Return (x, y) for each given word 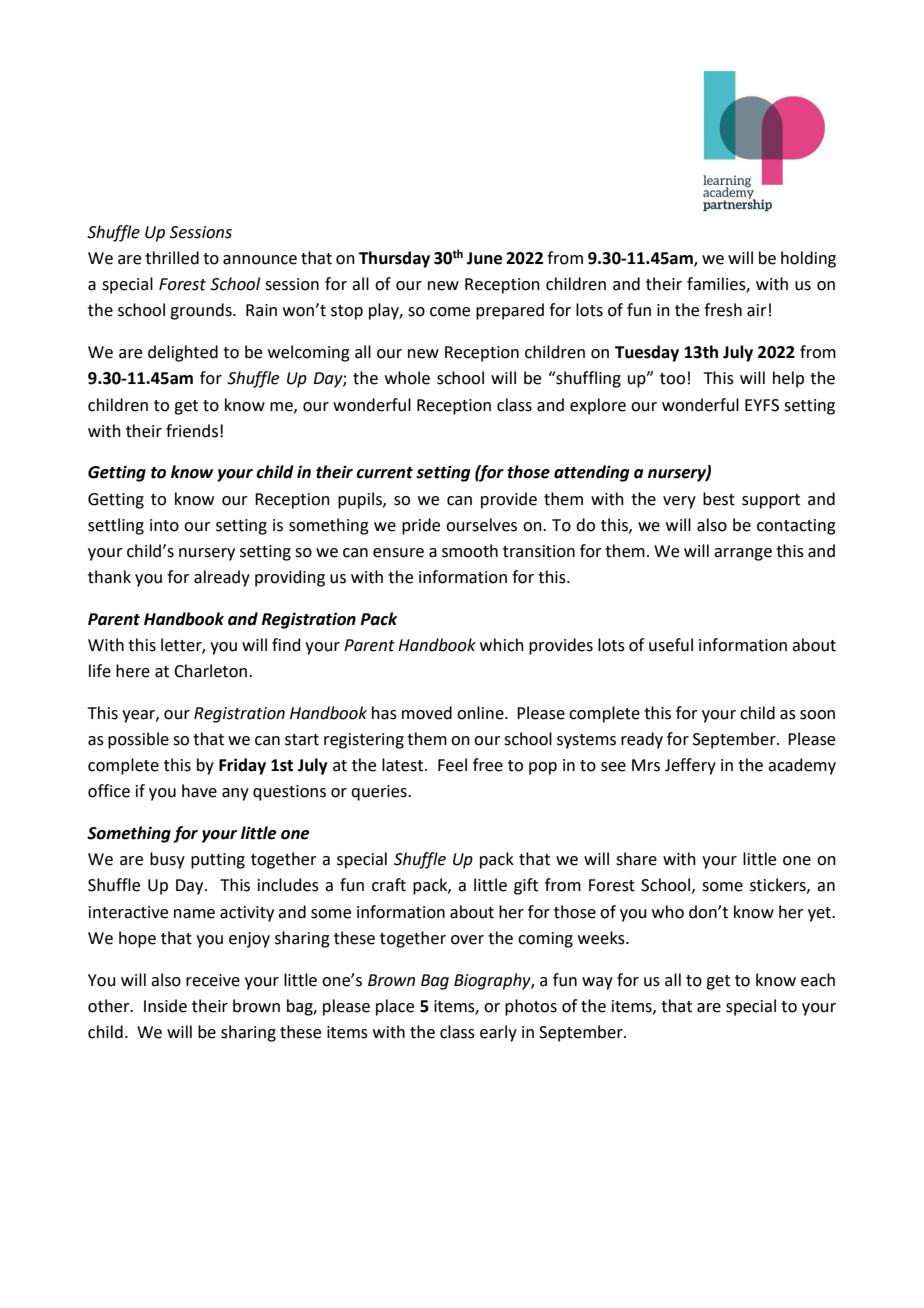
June (484, 258)
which (502, 645)
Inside (165, 1006)
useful (671, 645)
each (818, 980)
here (133, 671)
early (498, 1033)
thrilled (172, 258)
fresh (723, 310)
